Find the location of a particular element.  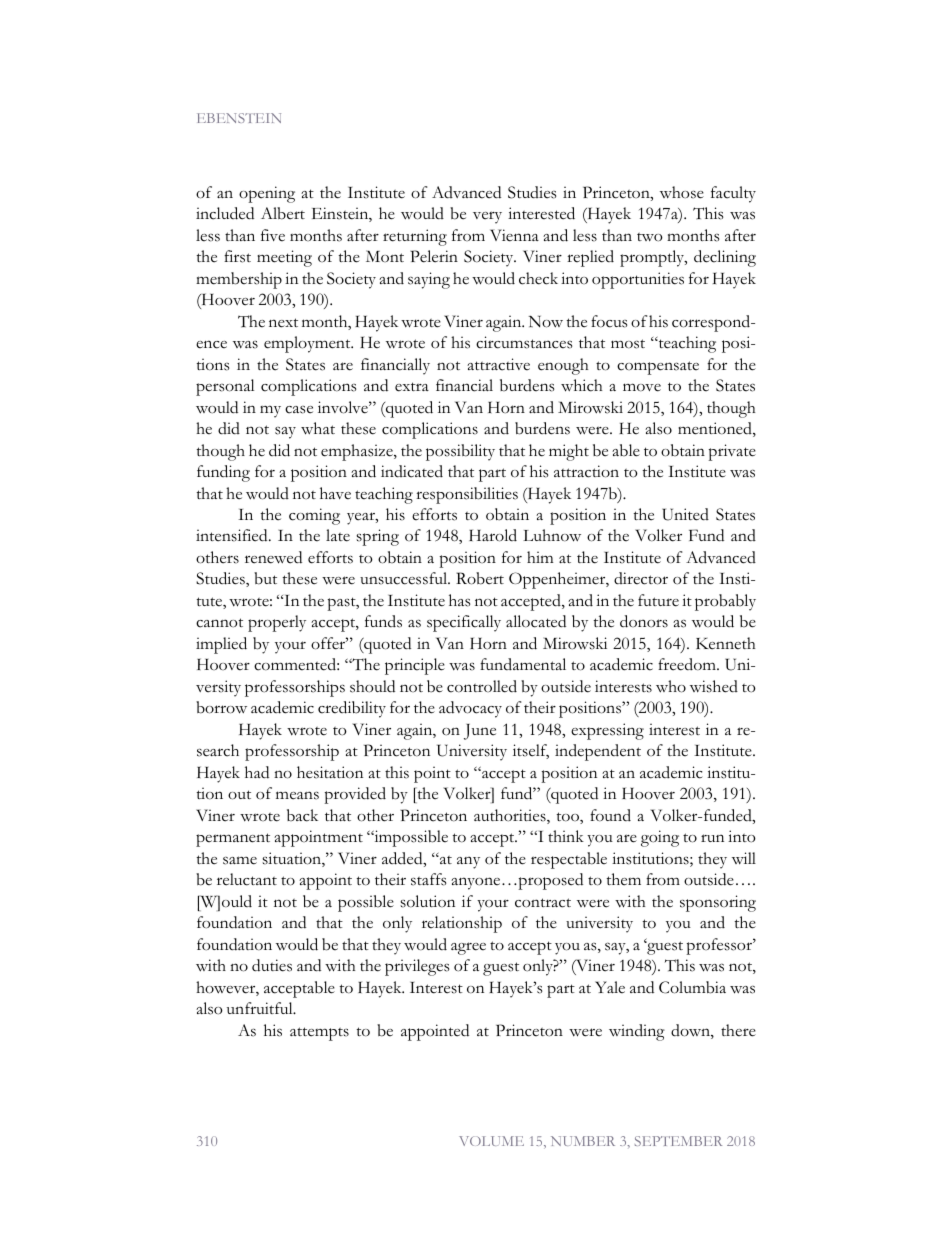

future is located at coordinates (658, 600).
